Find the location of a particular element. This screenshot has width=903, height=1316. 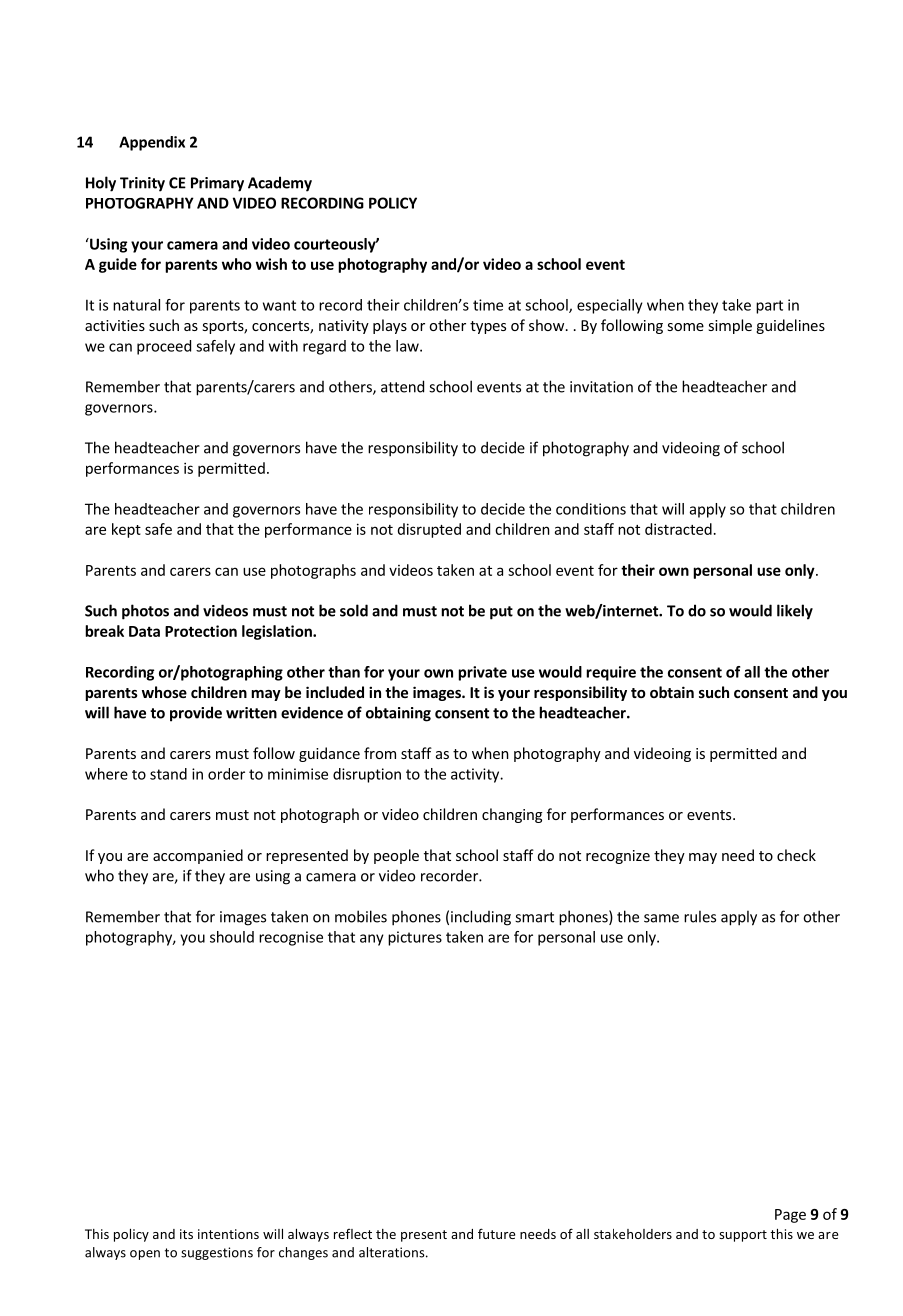

private is located at coordinates (482, 673).
